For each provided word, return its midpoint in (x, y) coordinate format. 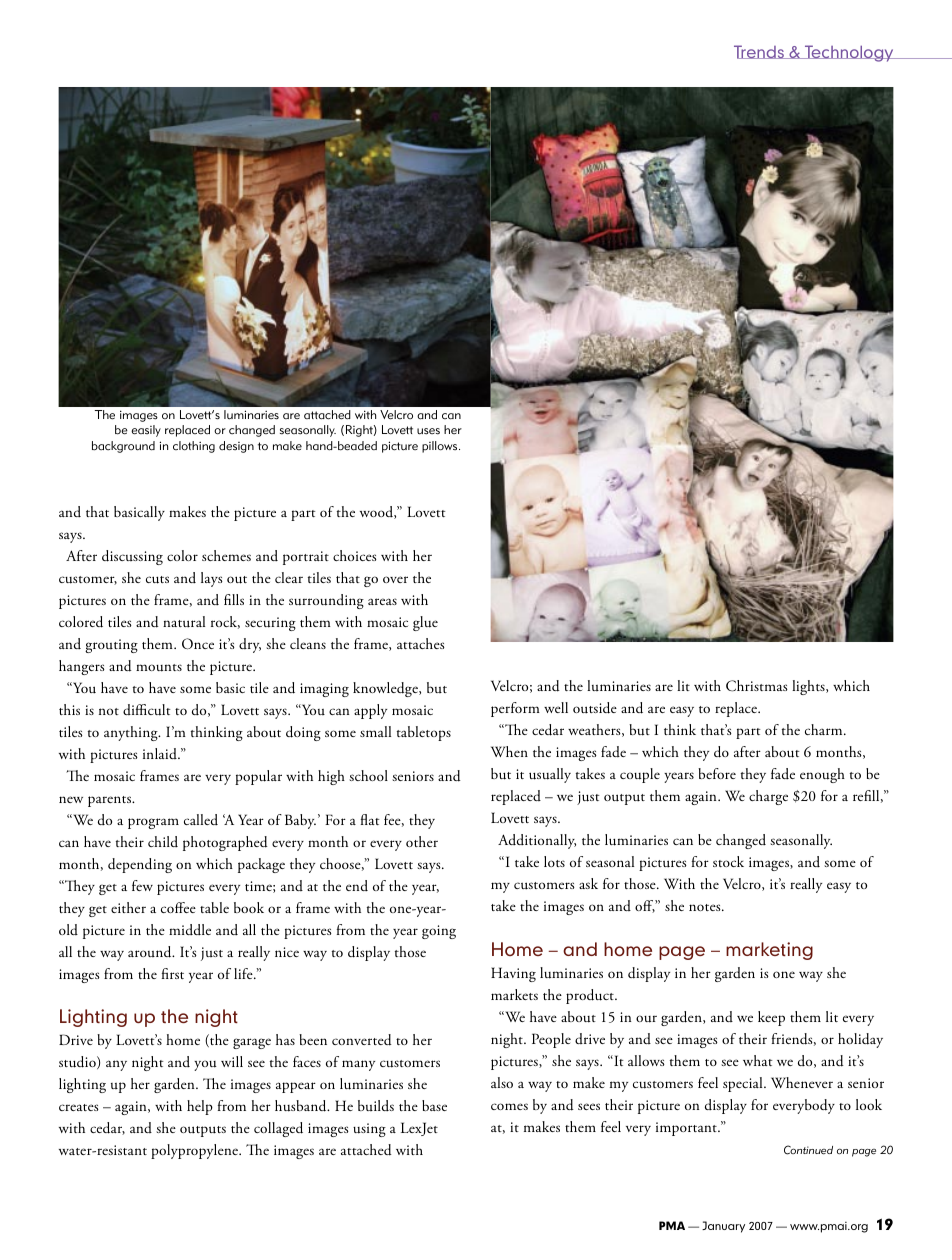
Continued (808, 1150)
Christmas (757, 686)
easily (146, 431)
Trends (760, 52)
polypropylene (195, 1151)
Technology (849, 53)
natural (184, 622)
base (434, 1105)
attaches (421, 643)
